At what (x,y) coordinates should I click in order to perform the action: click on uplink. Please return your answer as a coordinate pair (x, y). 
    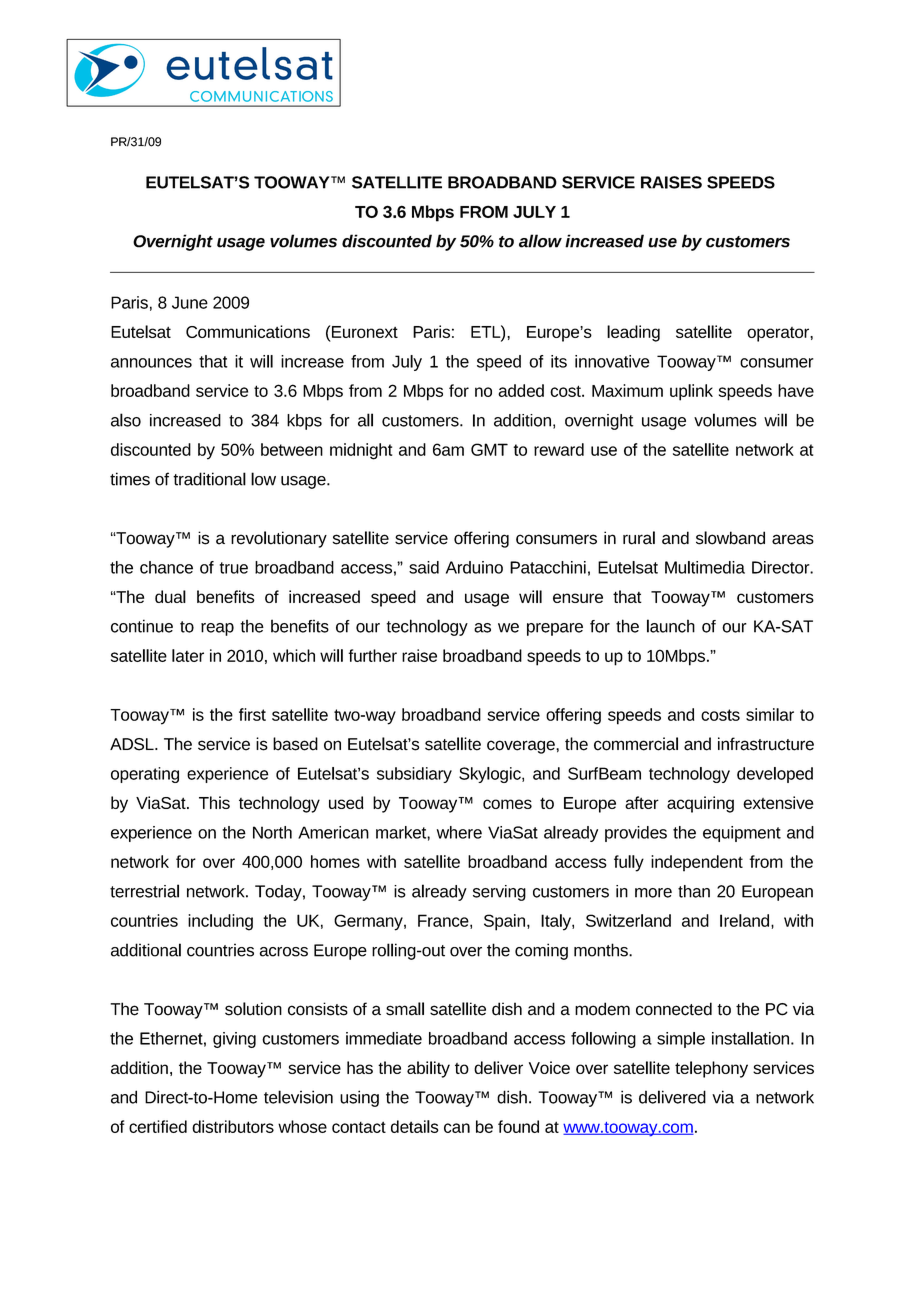
    Looking at the image, I should click on (691, 392).
